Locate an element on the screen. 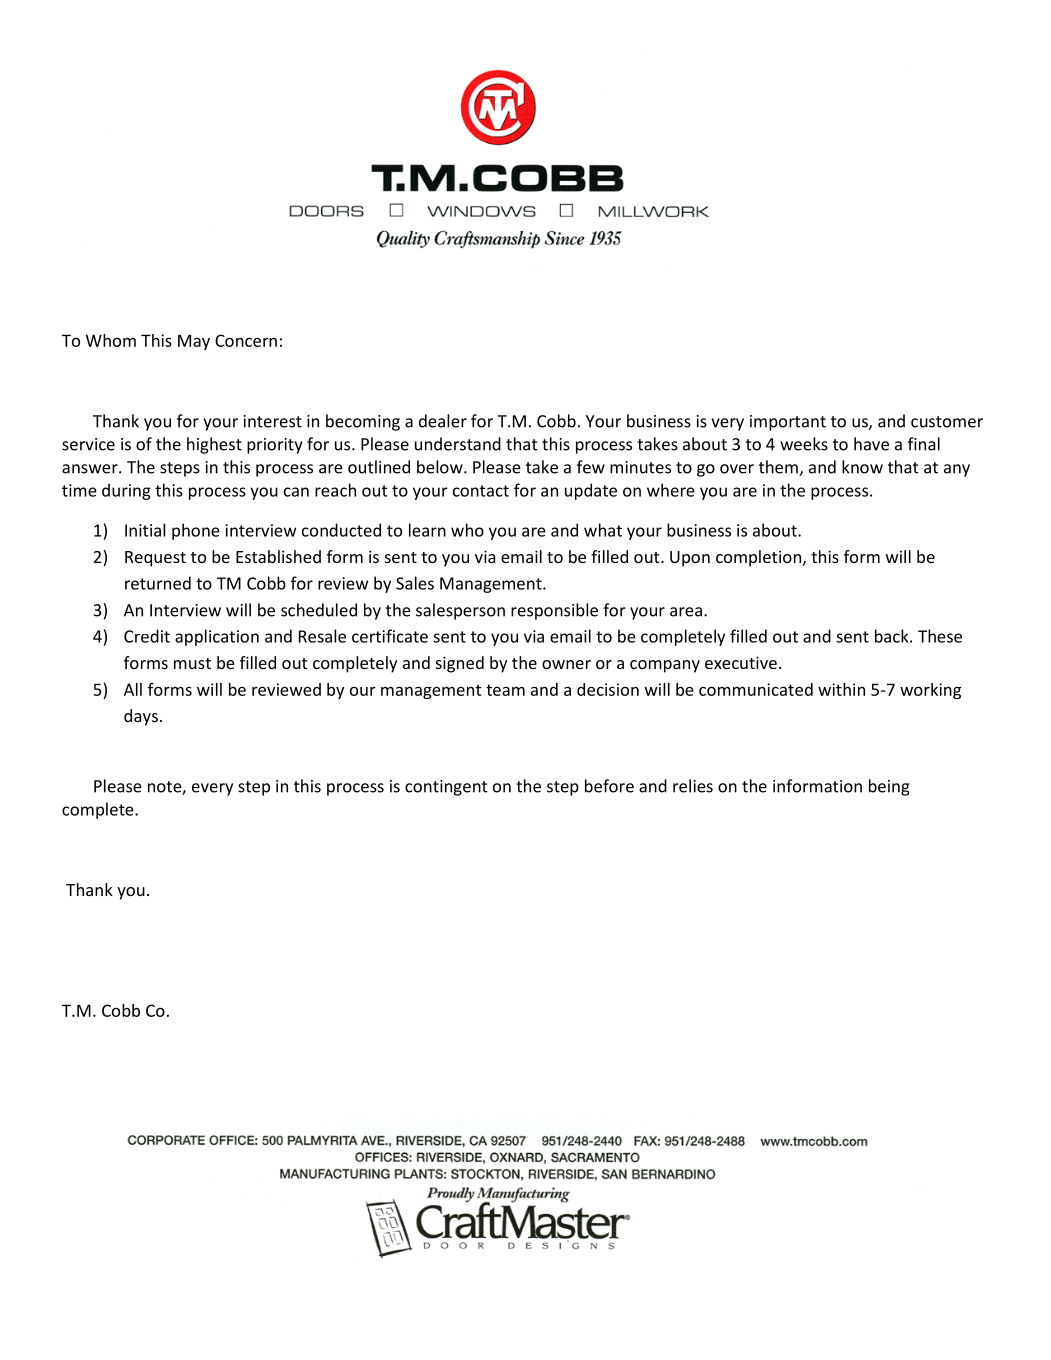 Image resolution: width=1051 pixels, height=1360 pixels. May is located at coordinates (194, 342).
